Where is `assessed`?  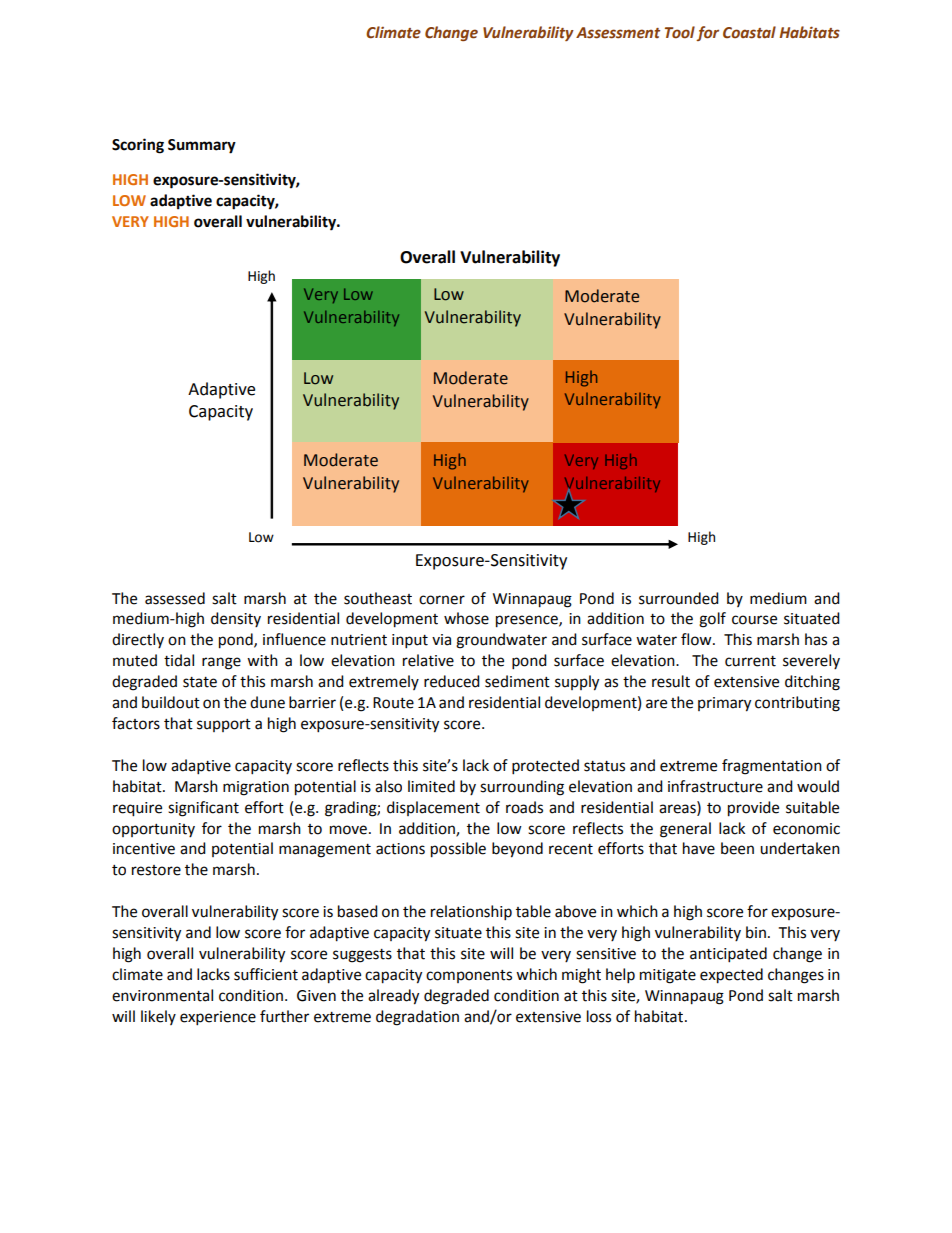 assessed is located at coordinates (175, 598).
